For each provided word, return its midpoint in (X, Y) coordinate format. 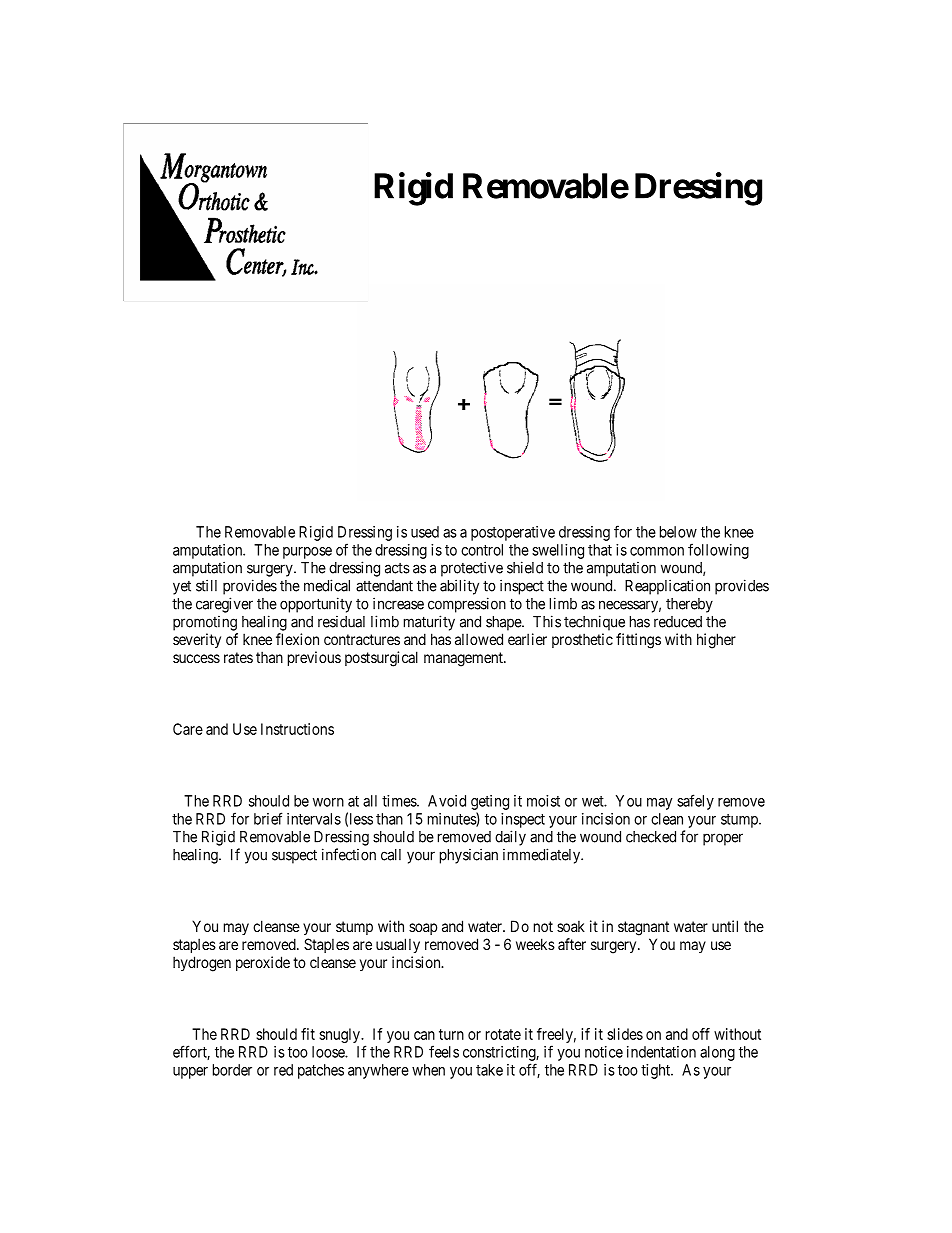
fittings (638, 641)
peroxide (263, 963)
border (232, 1070)
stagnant (643, 928)
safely (695, 802)
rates (238, 657)
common (657, 551)
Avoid (447, 801)
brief (268, 818)
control (482, 550)
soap (423, 929)
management (464, 659)
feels (444, 1051)
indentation (661, 1052)
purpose (307, 553)
